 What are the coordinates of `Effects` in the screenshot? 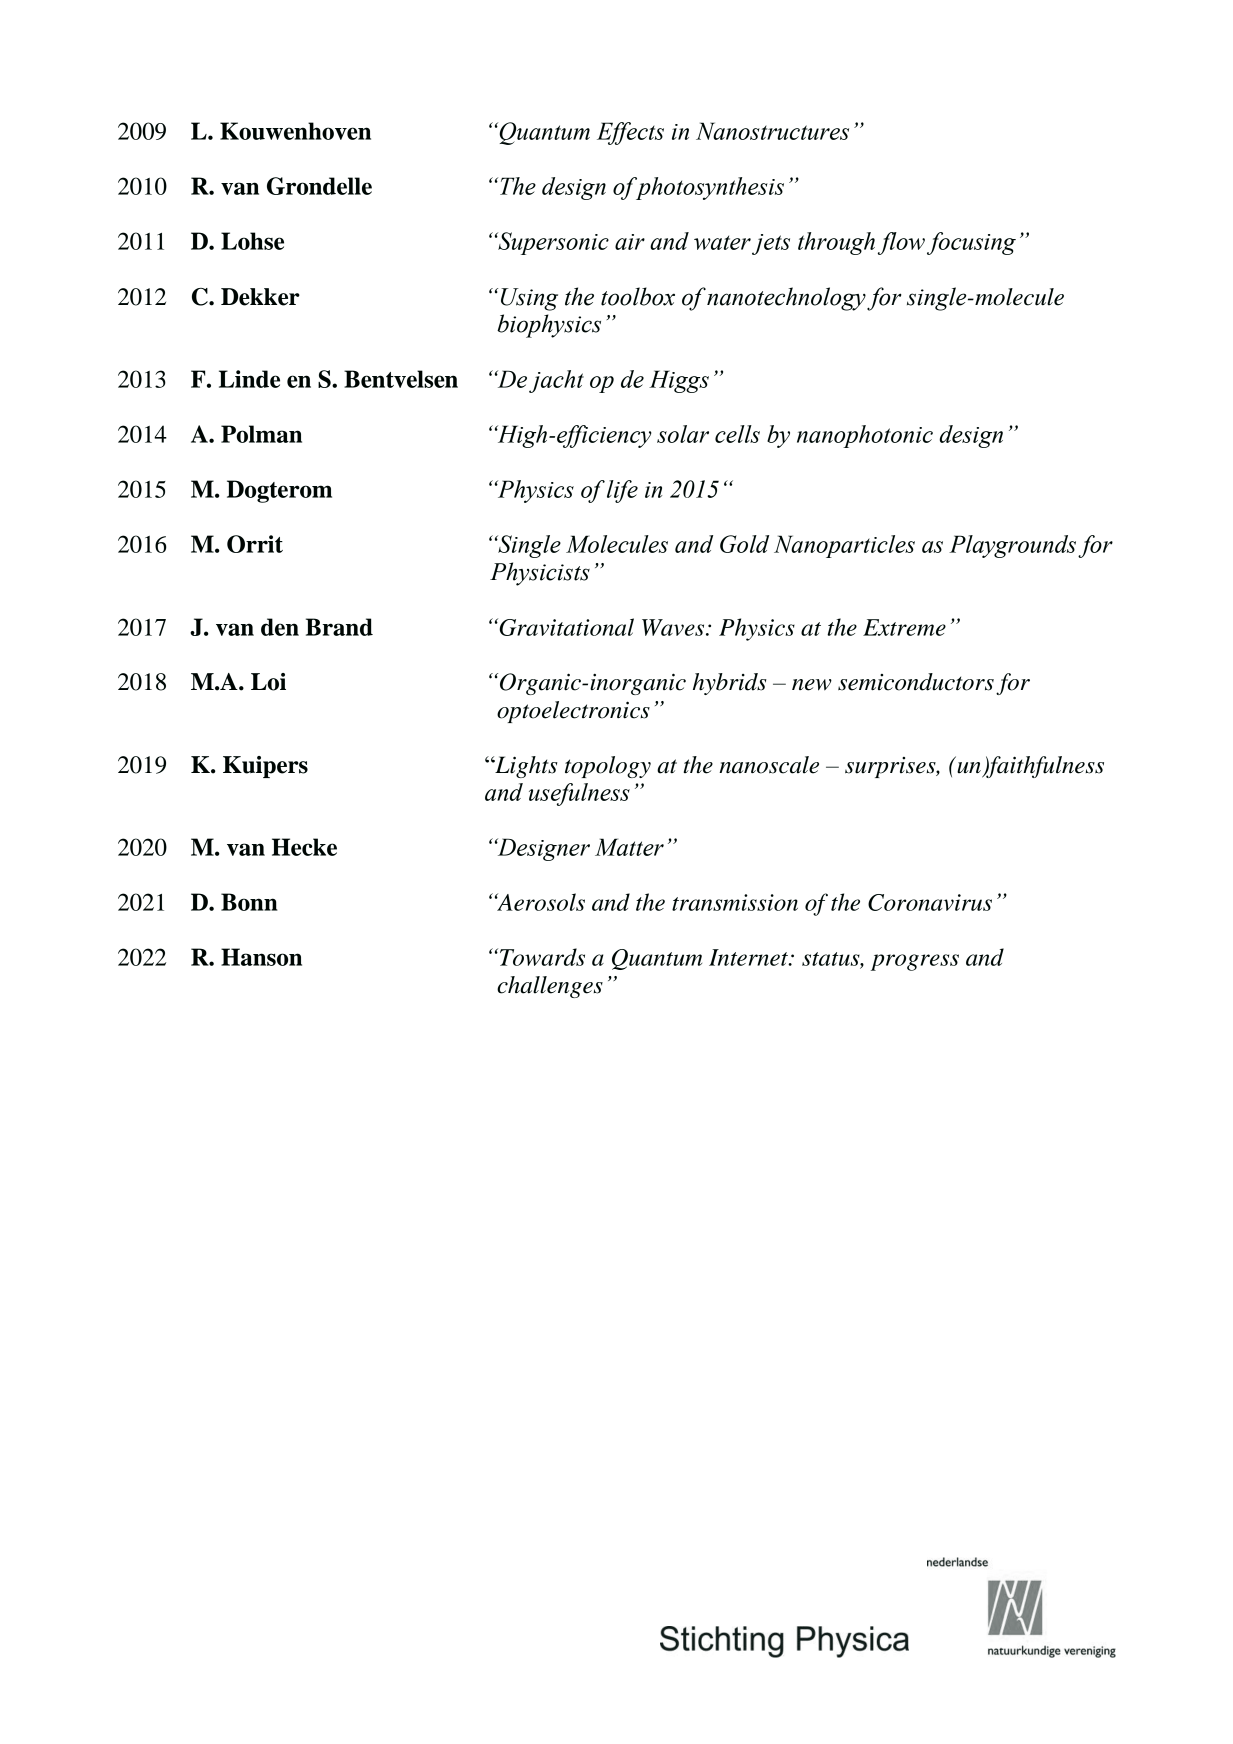 It's located at (630, 133).
